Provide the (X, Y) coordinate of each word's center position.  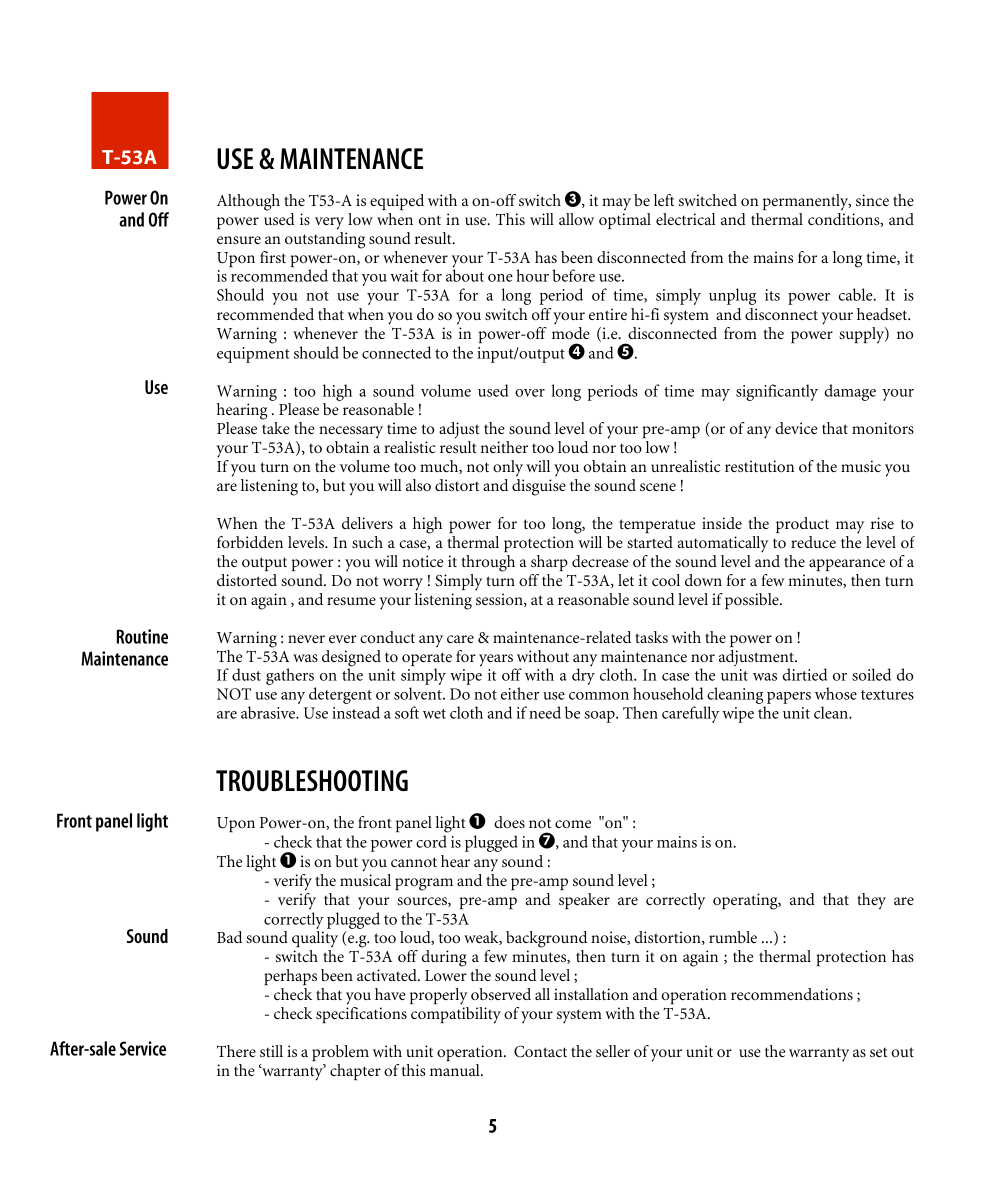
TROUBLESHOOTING (312, 781)
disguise (539, 487)
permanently (807, 202)
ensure (239, 240)
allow (576, 219)
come (573, 824)
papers (788, 699)
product (802, 525)
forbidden (250, 542)
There (236, 1051)
